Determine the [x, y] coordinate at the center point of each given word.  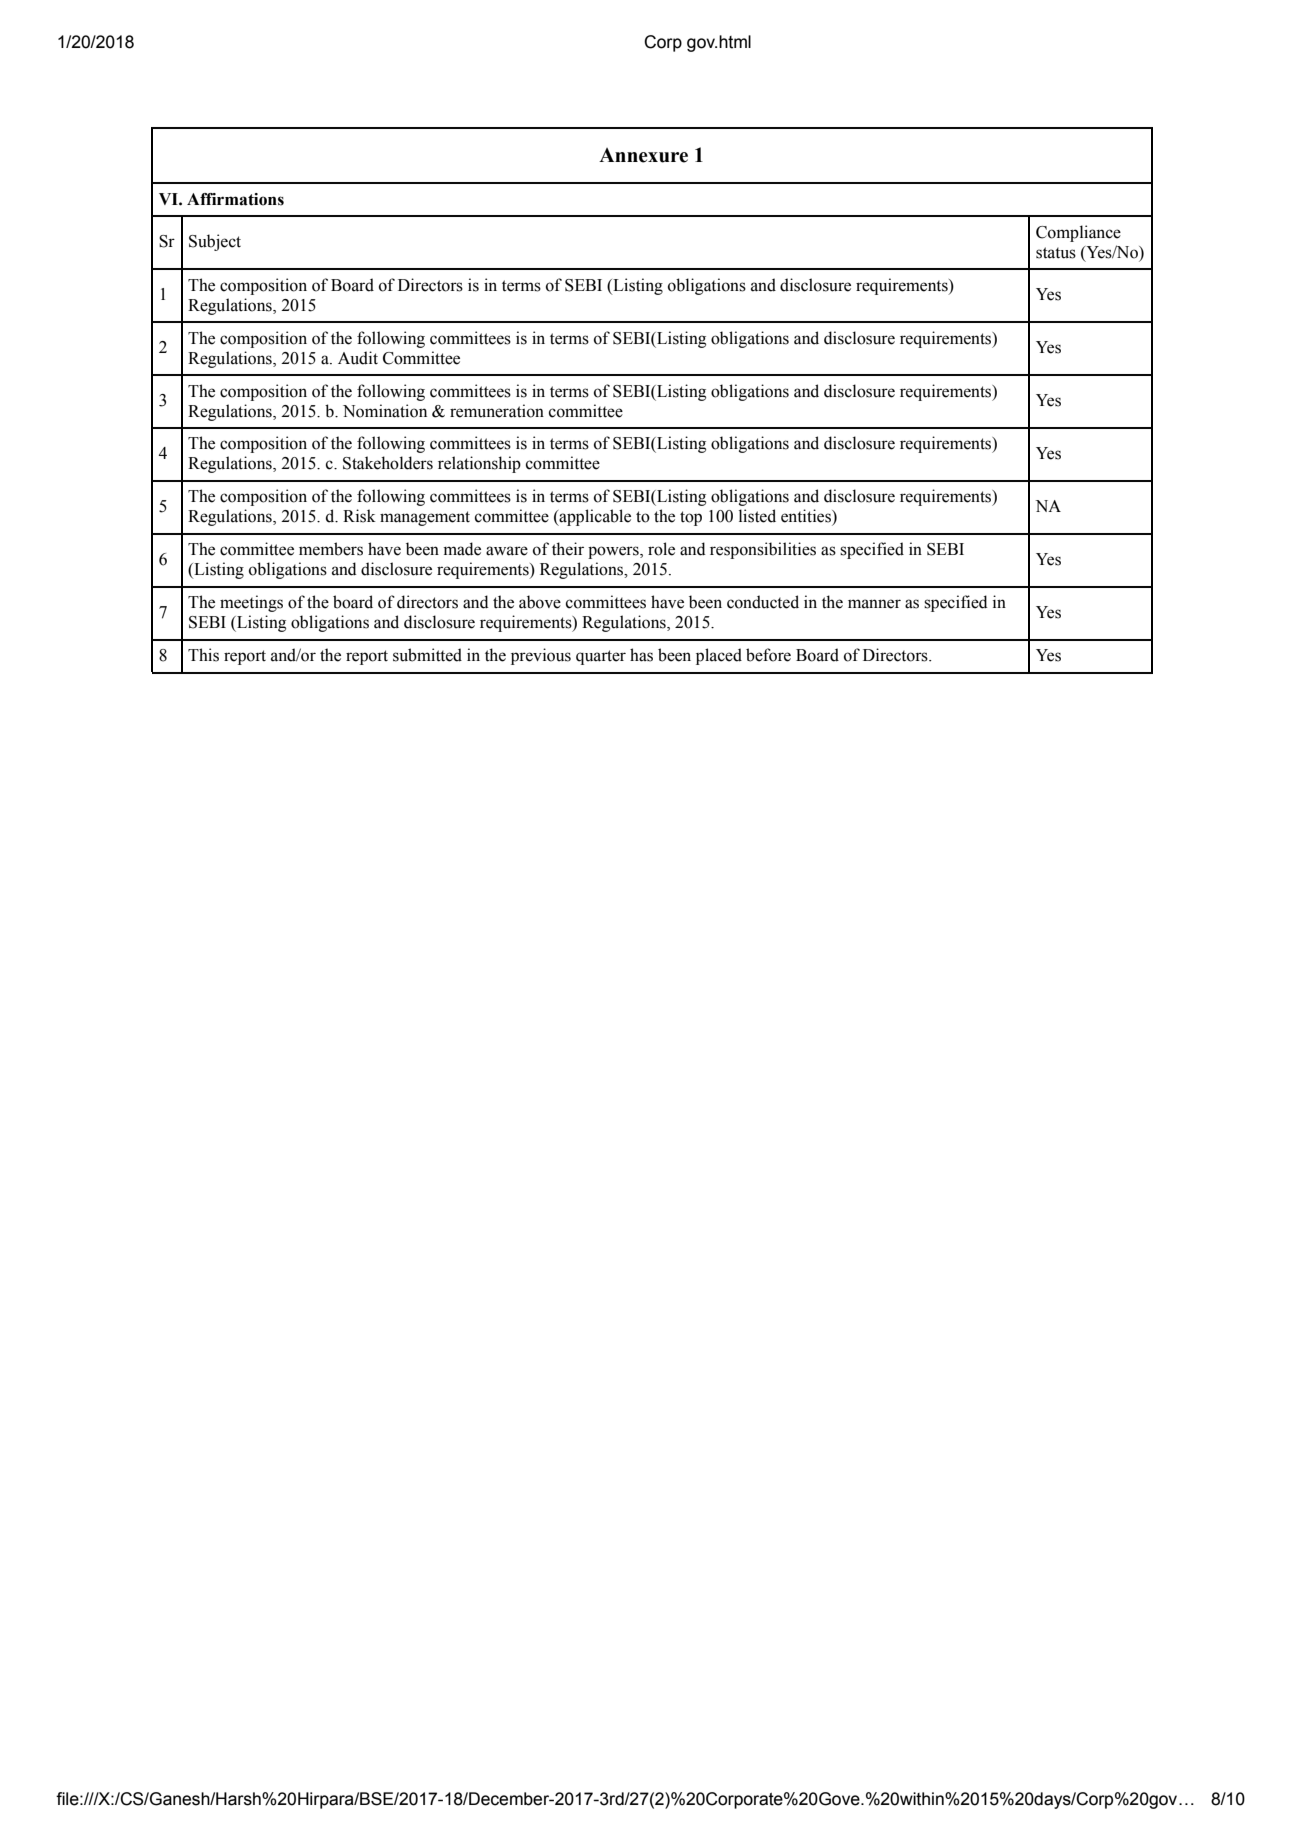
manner [874, 604]
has [641, 655]
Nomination [385, 411]
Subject [215, 242]
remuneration [497, 411]
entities [807, 516]
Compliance [1078, 233]
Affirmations [235, 199]
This [203, 655]
